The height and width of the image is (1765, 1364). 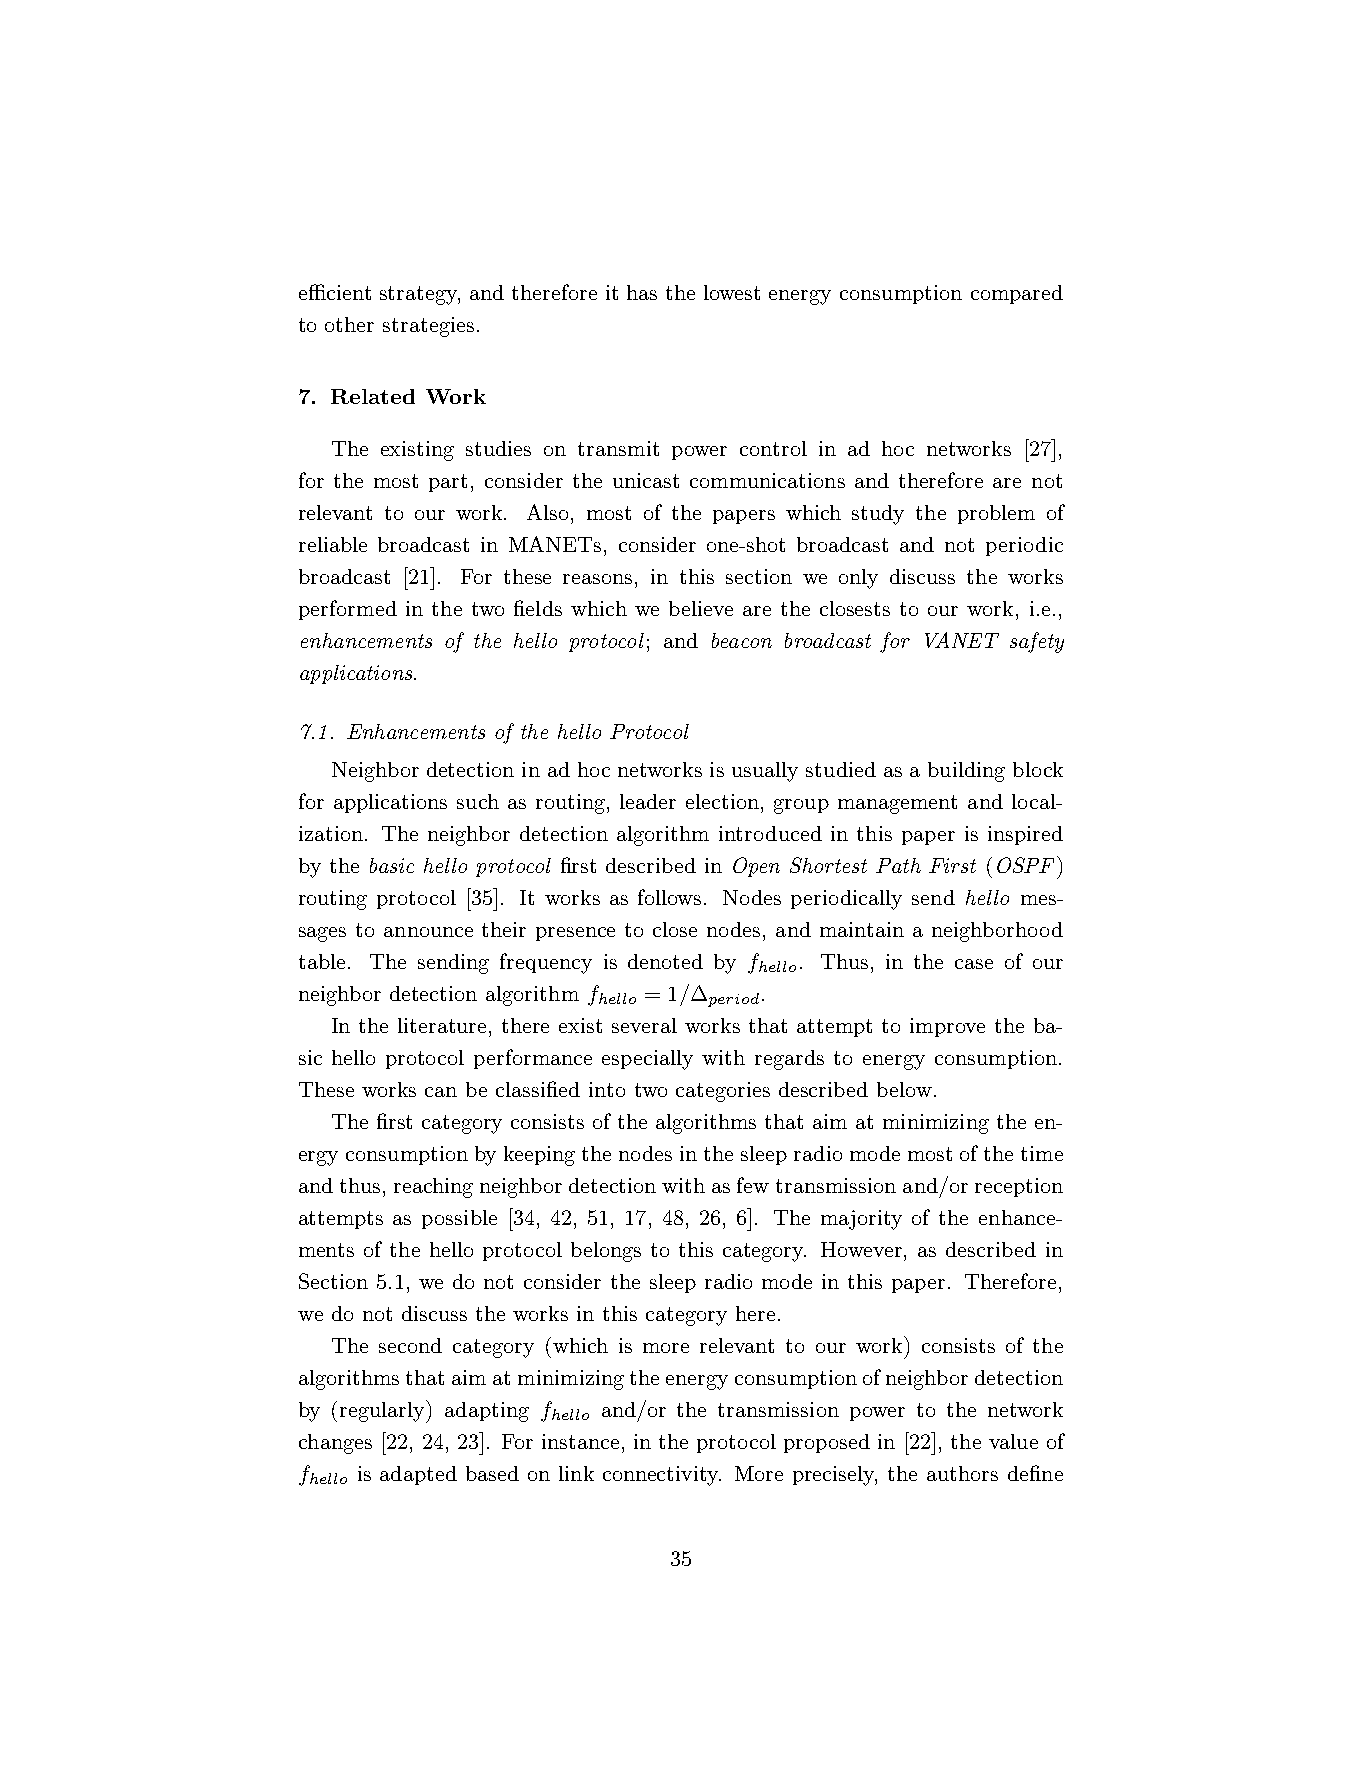 What do you see at coordinates (348, 610) in the image?
I see `performed` at bounding box center [348, 610].
